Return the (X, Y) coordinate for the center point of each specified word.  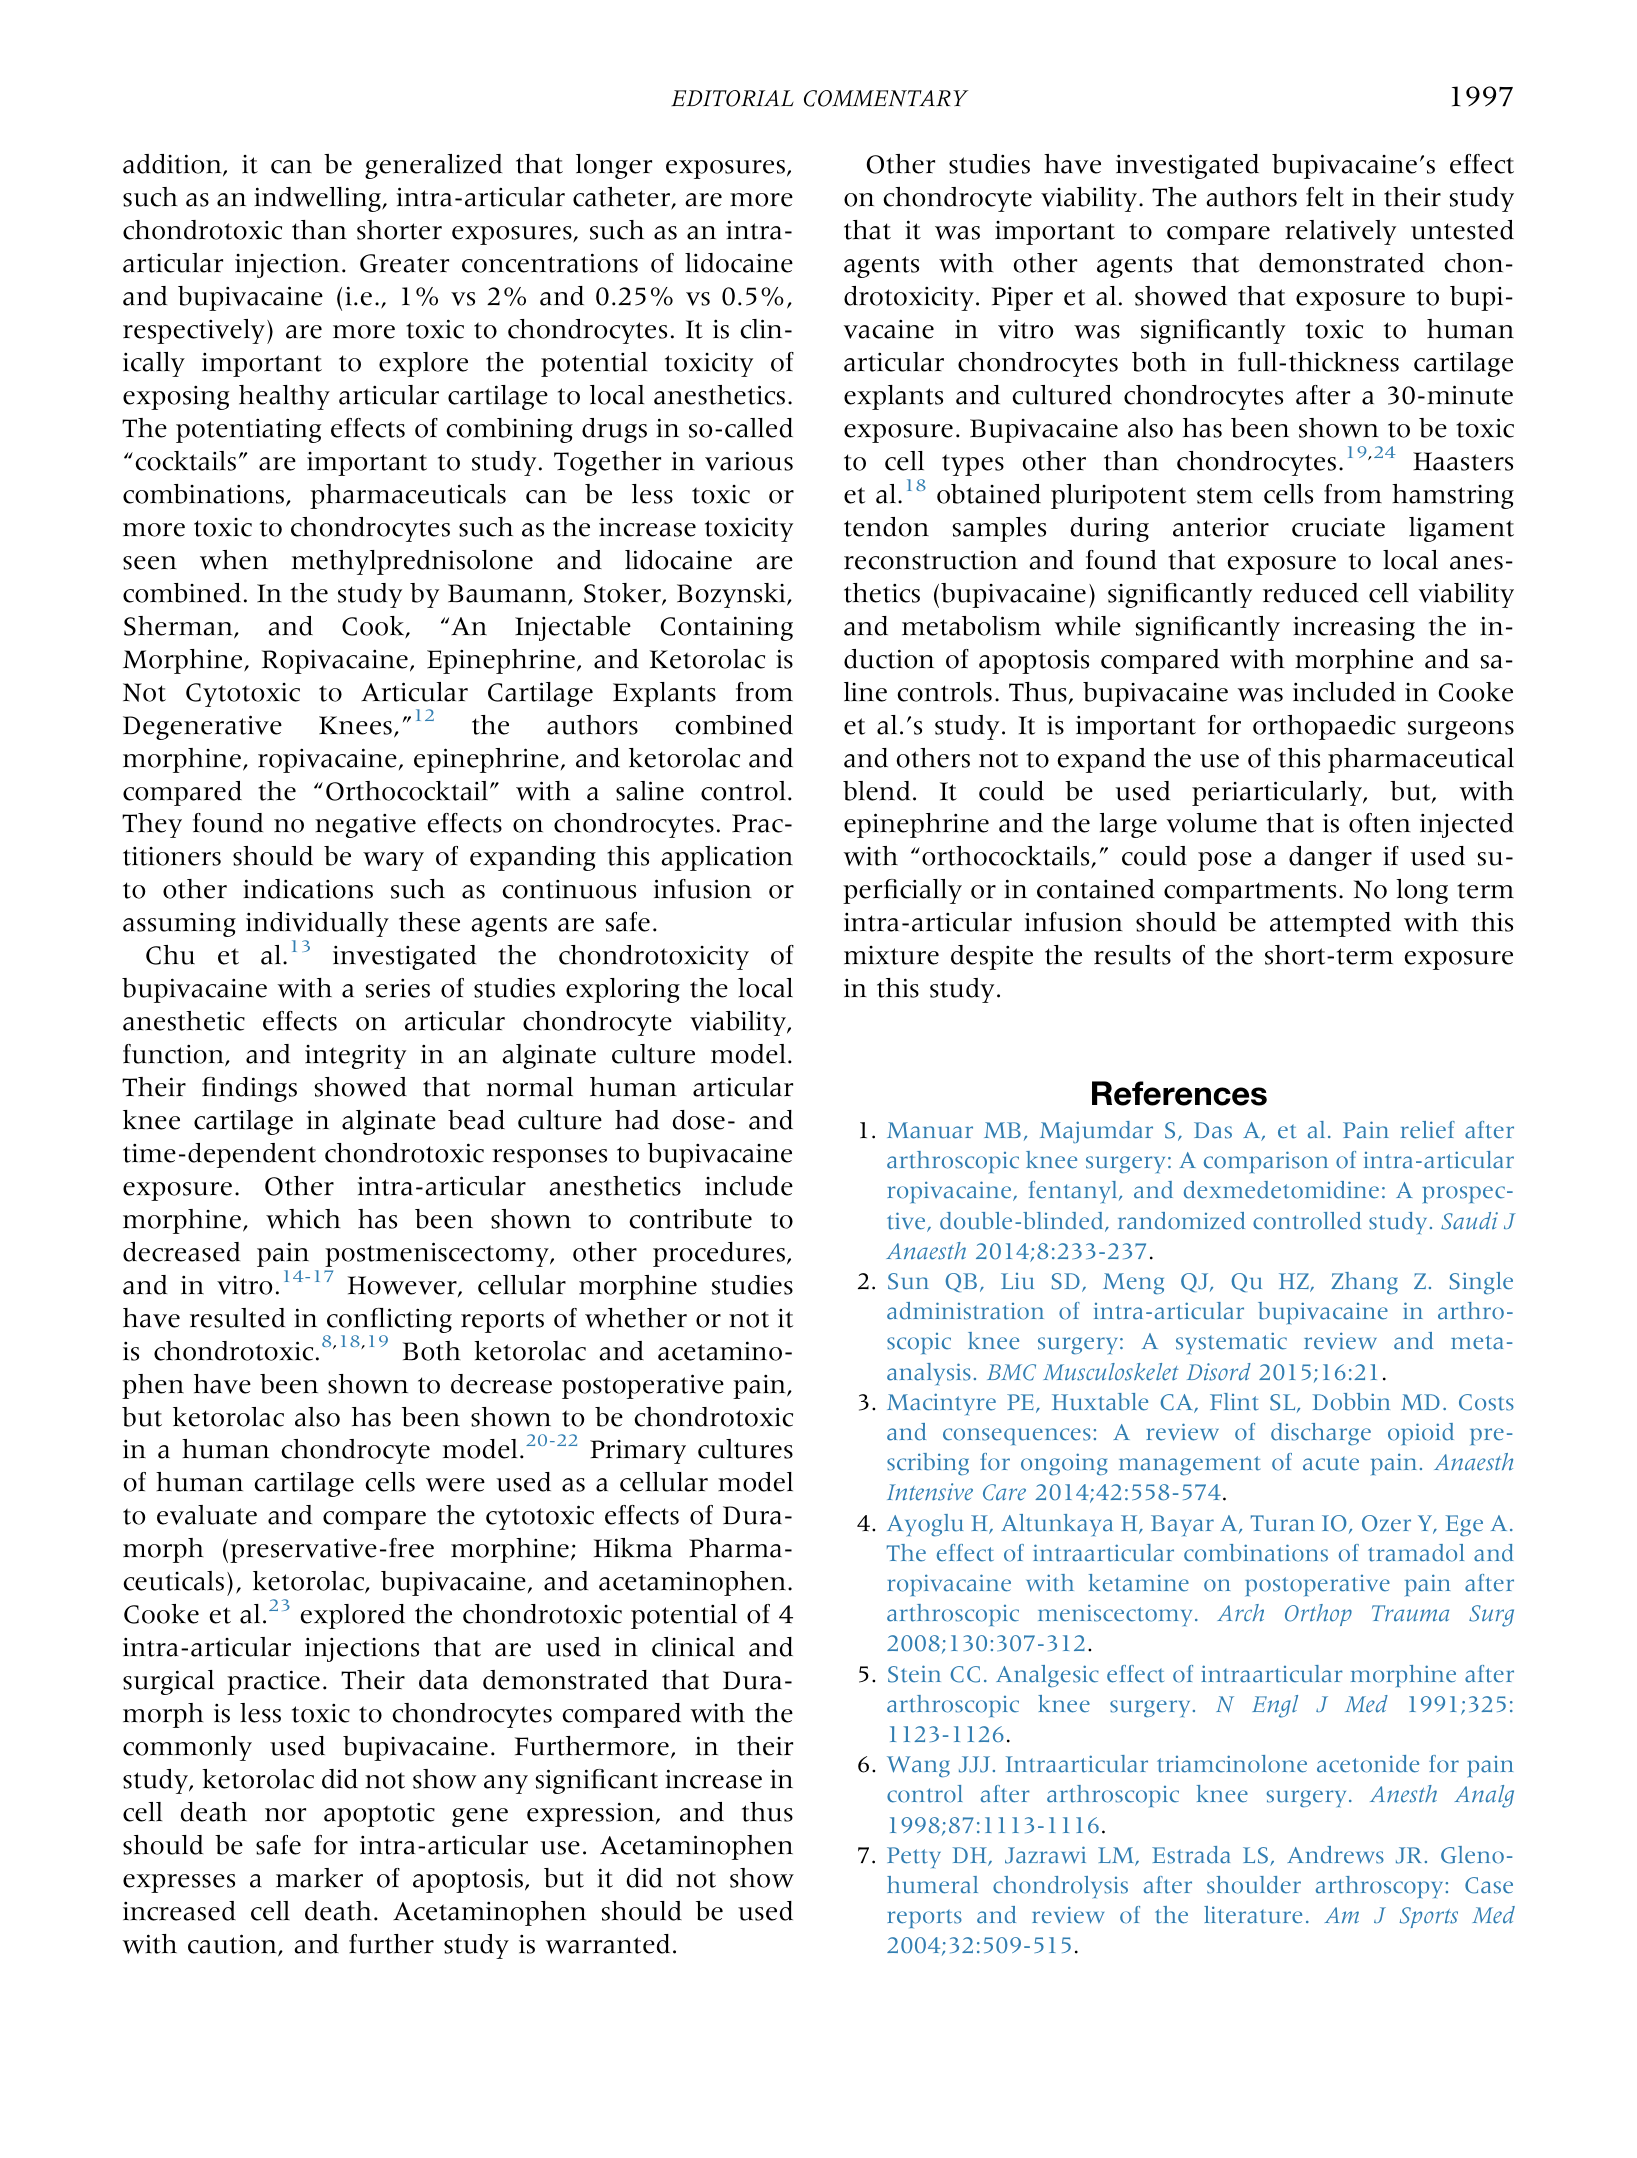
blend (876, 791)
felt (1325, 197)
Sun (908, 1281)
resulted (237, 1318)
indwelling (318, 199)
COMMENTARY (886, 98)
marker (319, 1878)
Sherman (179, 627)
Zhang (1364, 1283)
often (1380, 823)
